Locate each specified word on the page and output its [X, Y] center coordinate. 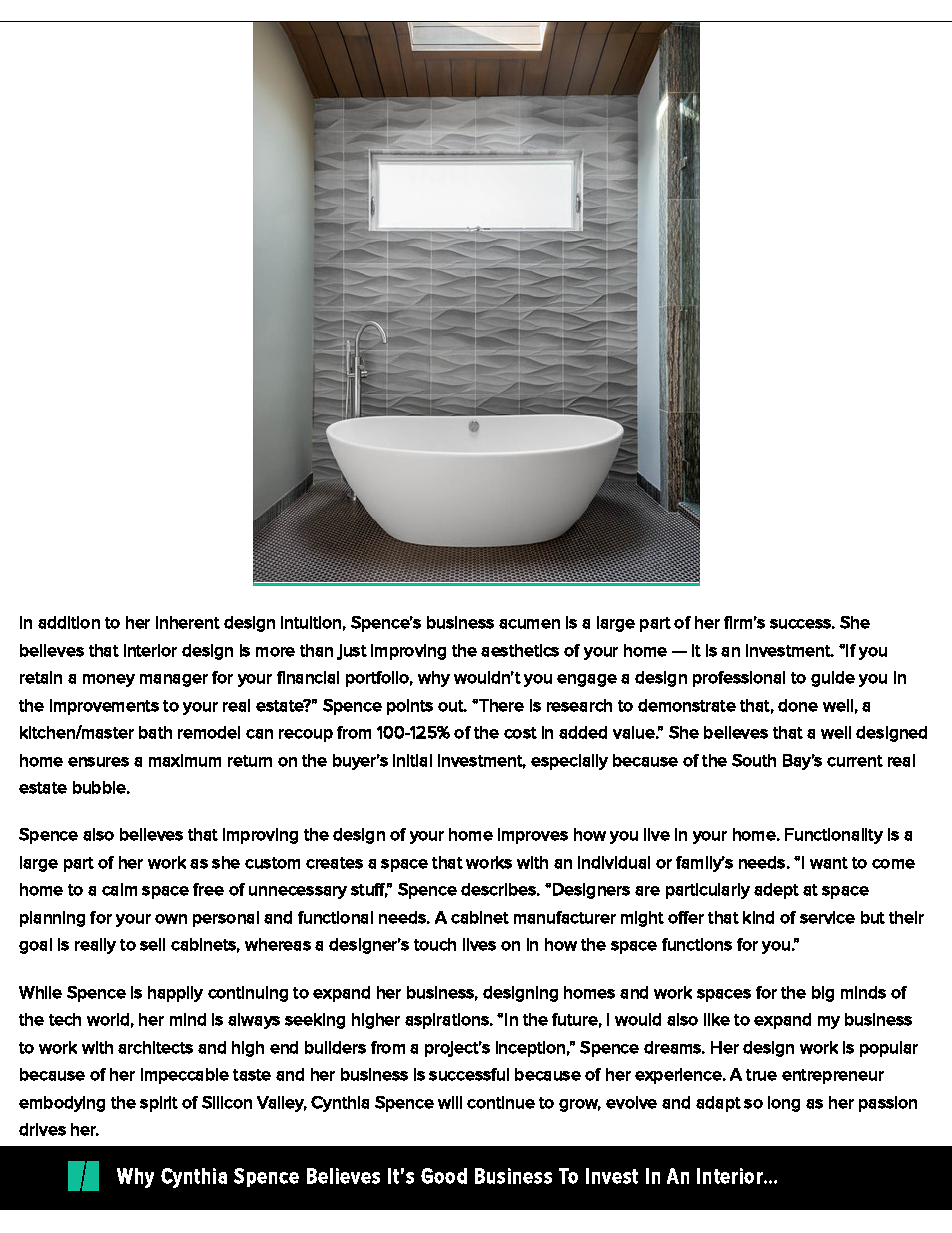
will [450, 1102]
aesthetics [520, 650]
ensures [98, 762]
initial [412, 760]
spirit [159, 1104]
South [754, 760]
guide [833, 679]
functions [697, 944]
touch [435, 944]
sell [152, 944]
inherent [188, 622]
